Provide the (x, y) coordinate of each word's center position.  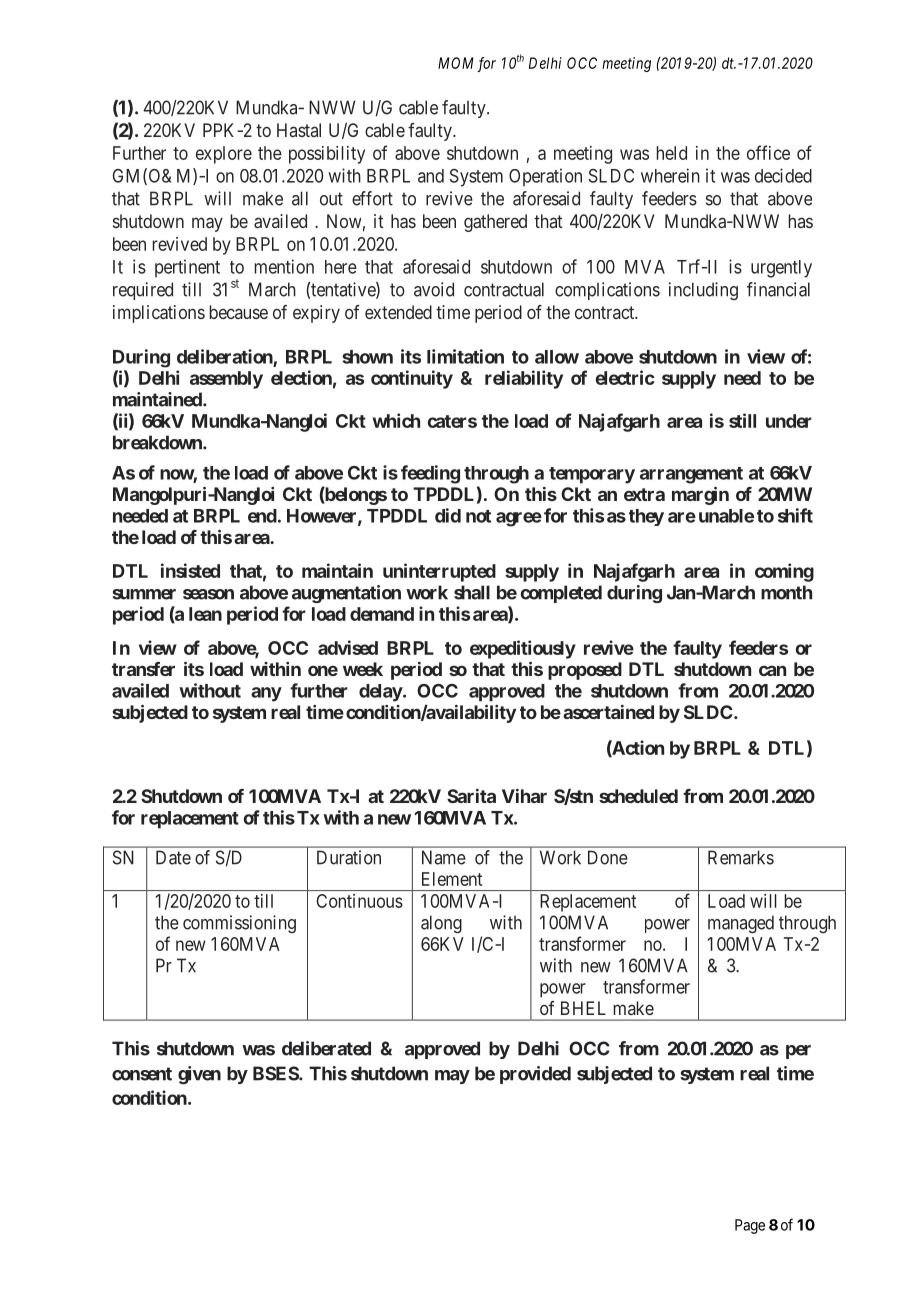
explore (224, 155)
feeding (430, 474)
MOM (456, 63)
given (199, 1075)
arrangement (691, 475)
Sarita (471, 796)
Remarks (741, 857)
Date (173, 857)
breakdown (158, 442)
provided (535, 1075)
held (672, 153)
